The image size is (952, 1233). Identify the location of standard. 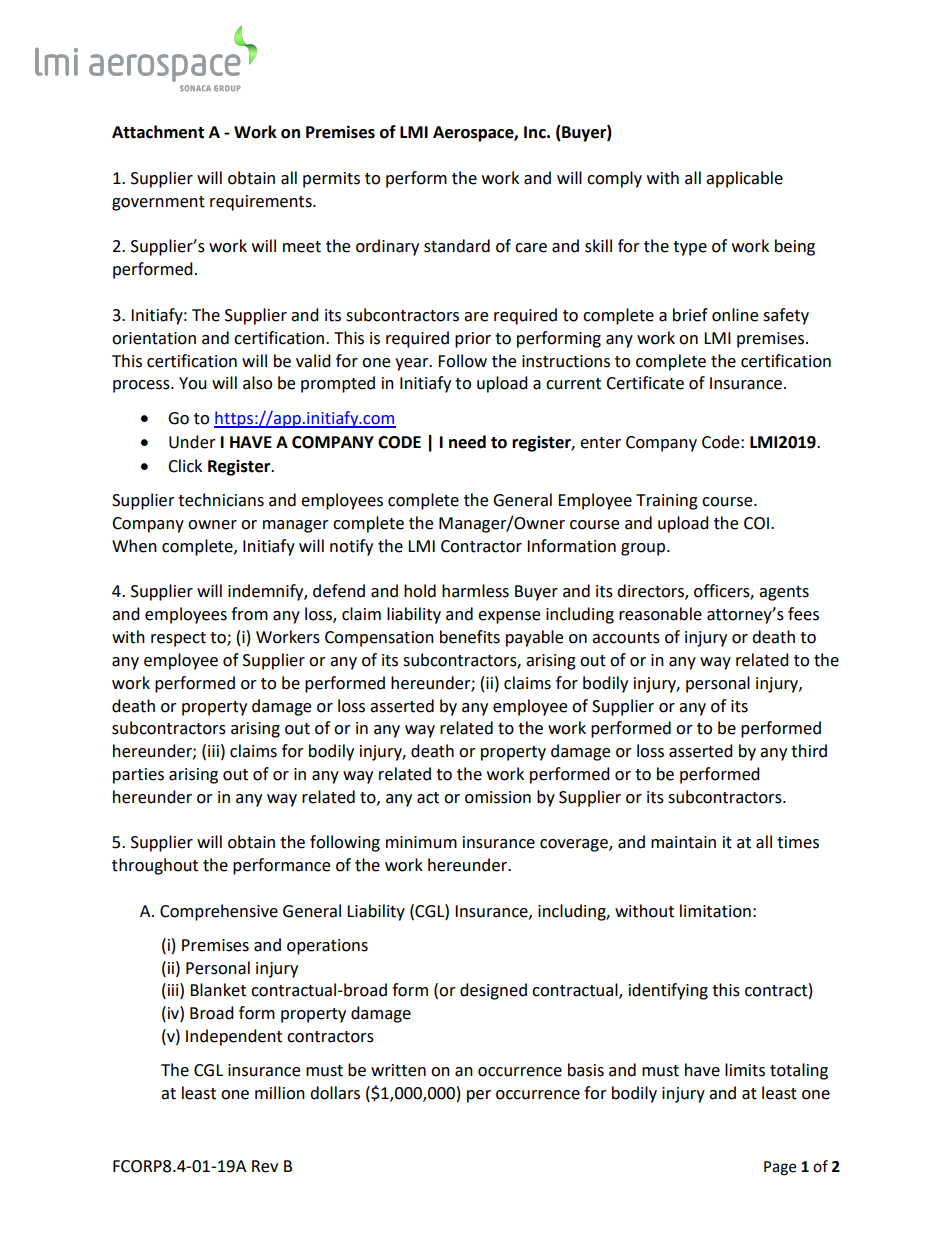
(457, 246).
